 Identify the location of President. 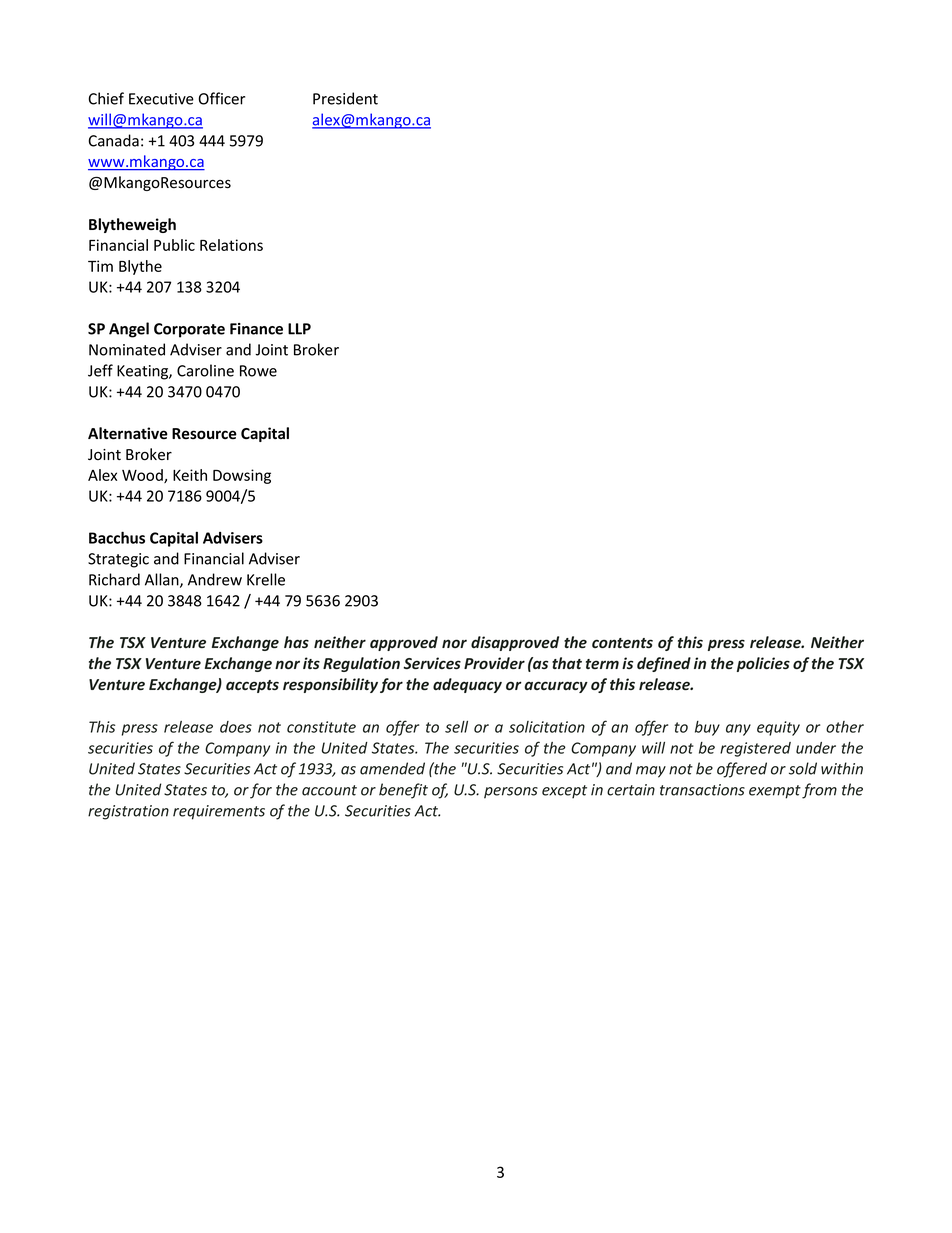
(345, 98).
